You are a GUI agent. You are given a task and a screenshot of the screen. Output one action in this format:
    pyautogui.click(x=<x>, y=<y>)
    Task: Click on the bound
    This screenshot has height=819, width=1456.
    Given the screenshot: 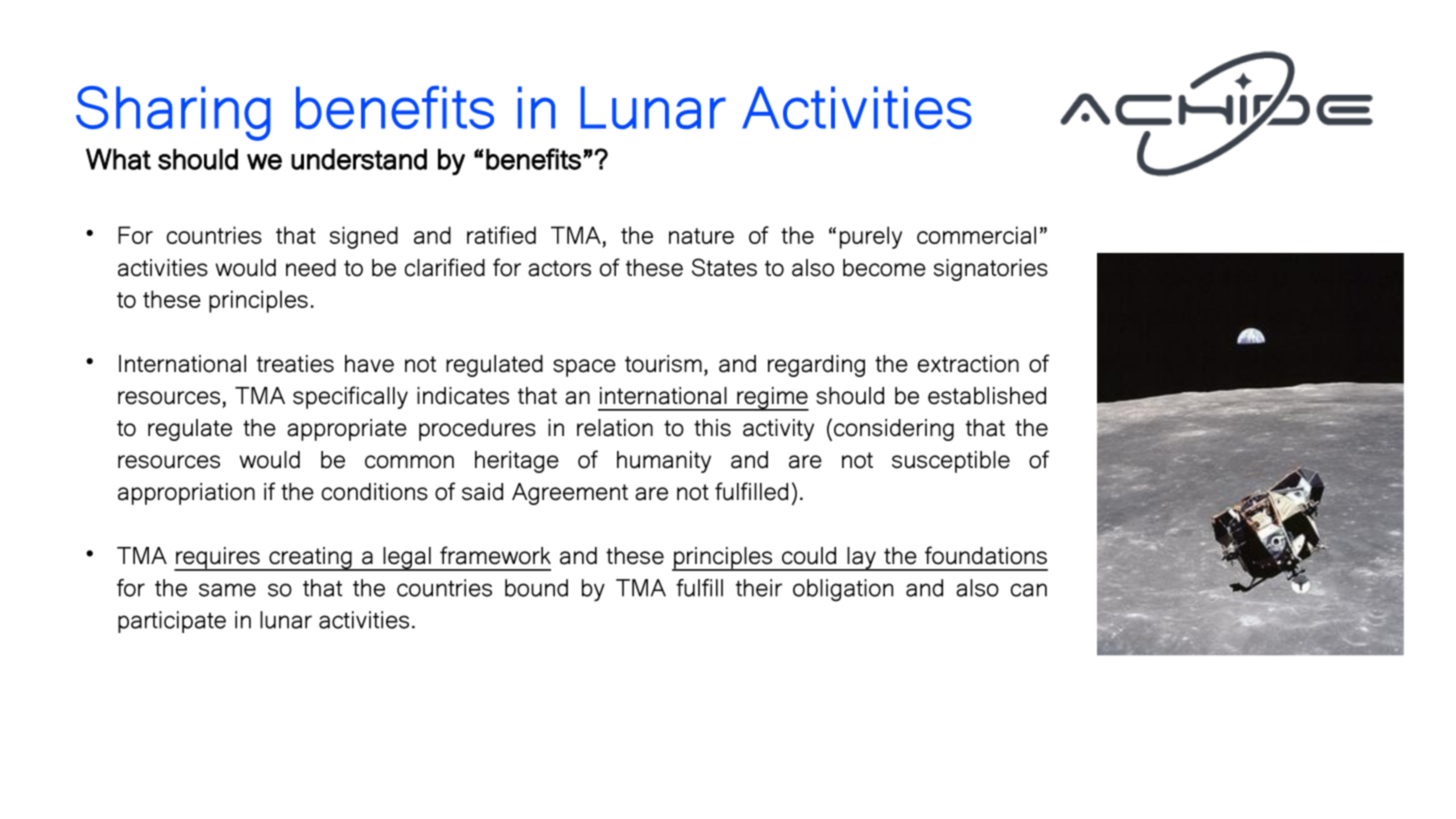 What is the action you would take?
    pyautogui.click(x=536, y=588)
